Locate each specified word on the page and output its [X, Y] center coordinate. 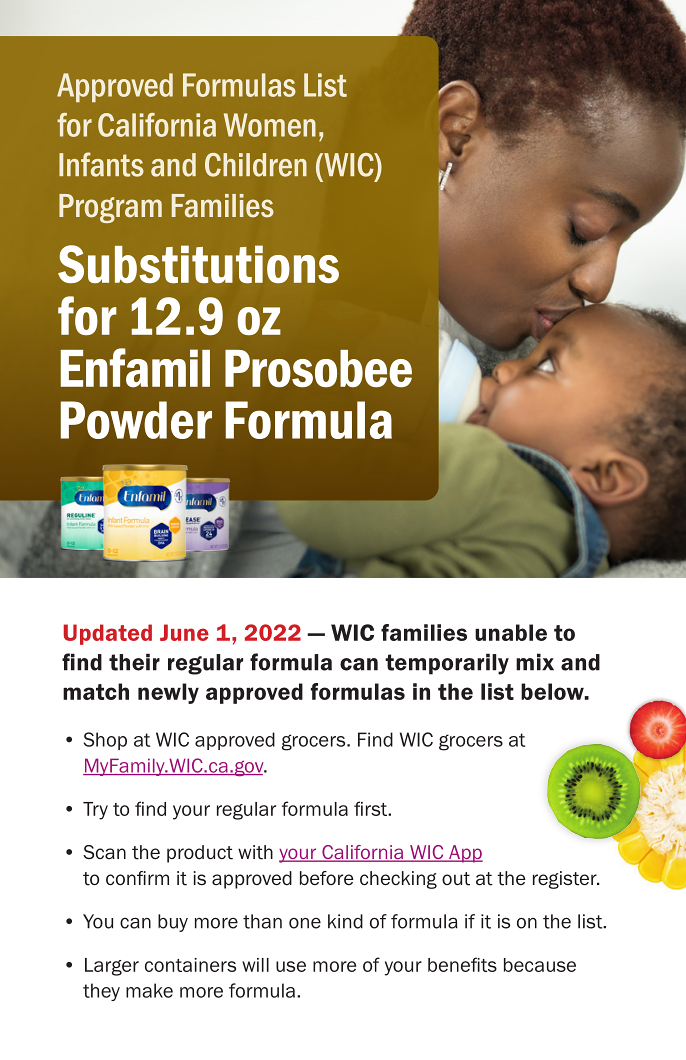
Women [270, 125]
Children [256, 165]
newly [168, 693]
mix [535, 662]
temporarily [447, 664]
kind [345, 921]
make [149, 990]
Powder [136, 420]
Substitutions [198, 264]
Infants [101, 164]
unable [511, 632]
